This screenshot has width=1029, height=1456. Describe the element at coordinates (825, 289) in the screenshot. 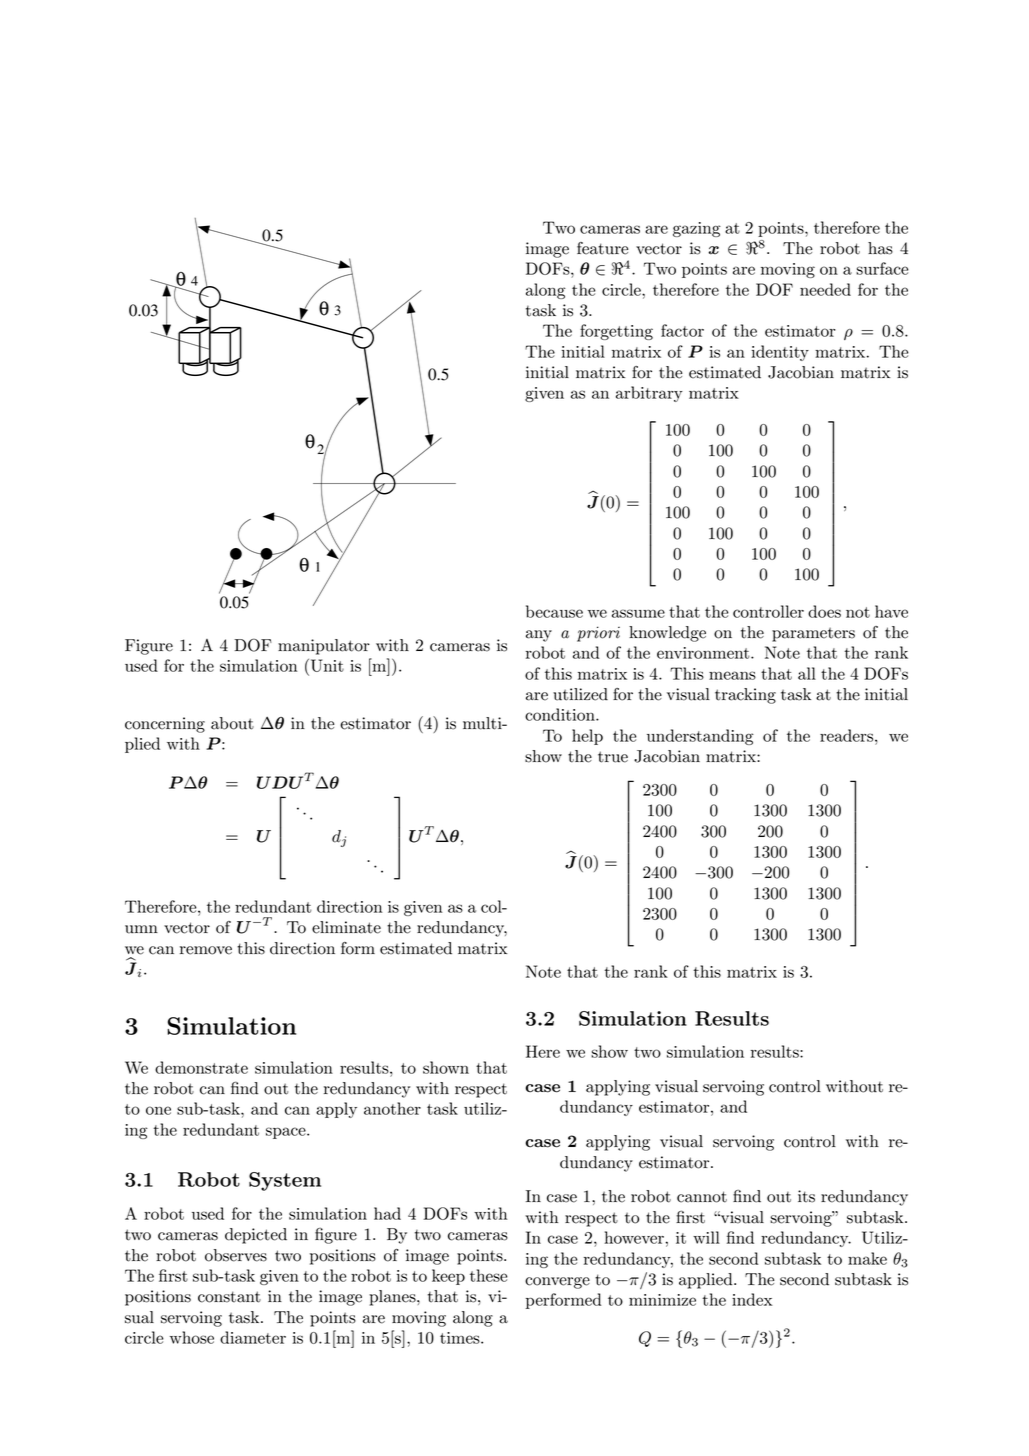

I see `needed` at that location.
